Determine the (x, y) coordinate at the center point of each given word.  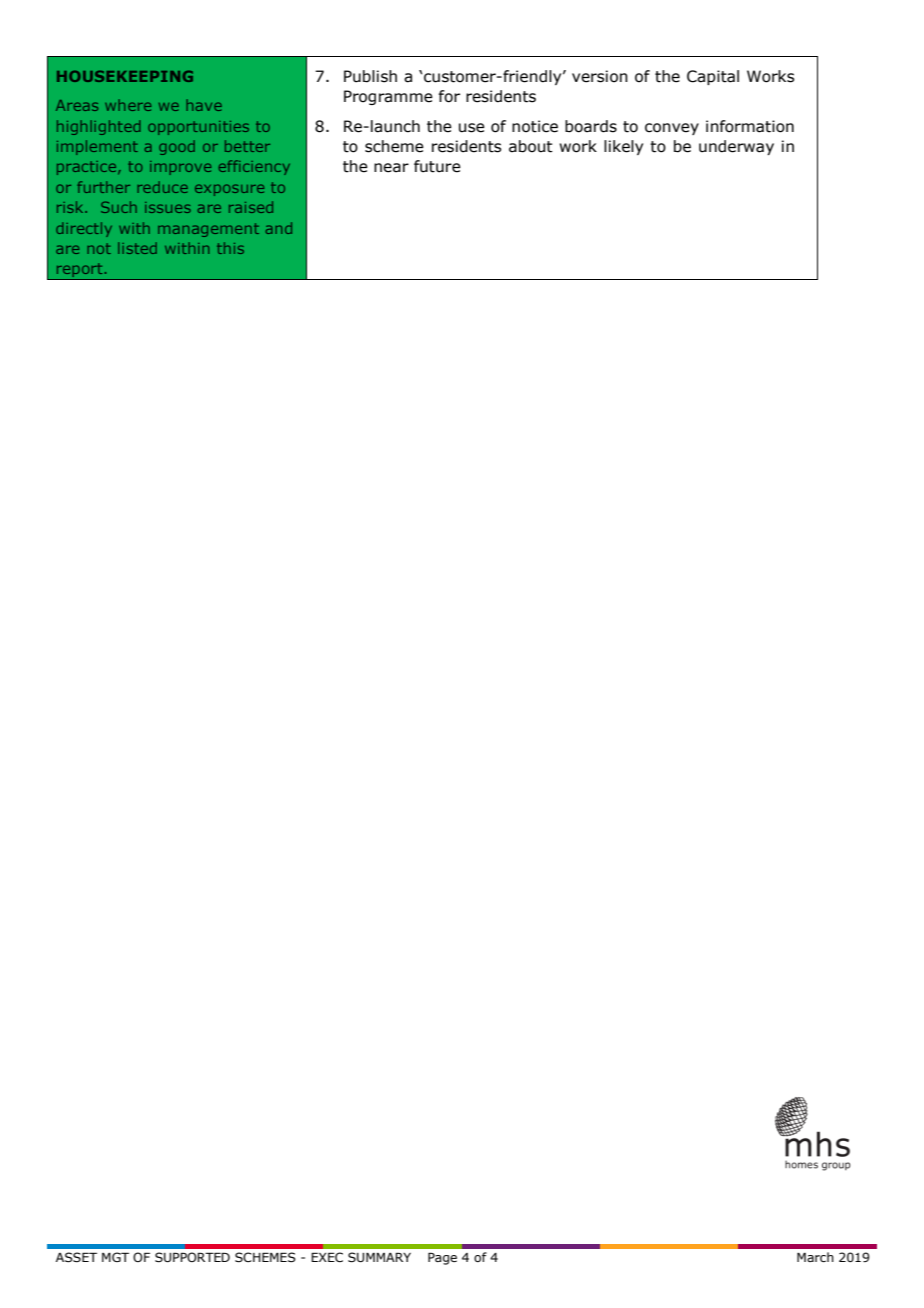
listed (137, 248)
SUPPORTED (192, 1257)
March (815, 1257)
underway (736, 147)
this (230, 248)
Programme (388, 97)
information (750, 126)
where (128, 105)
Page (442, 1258)
